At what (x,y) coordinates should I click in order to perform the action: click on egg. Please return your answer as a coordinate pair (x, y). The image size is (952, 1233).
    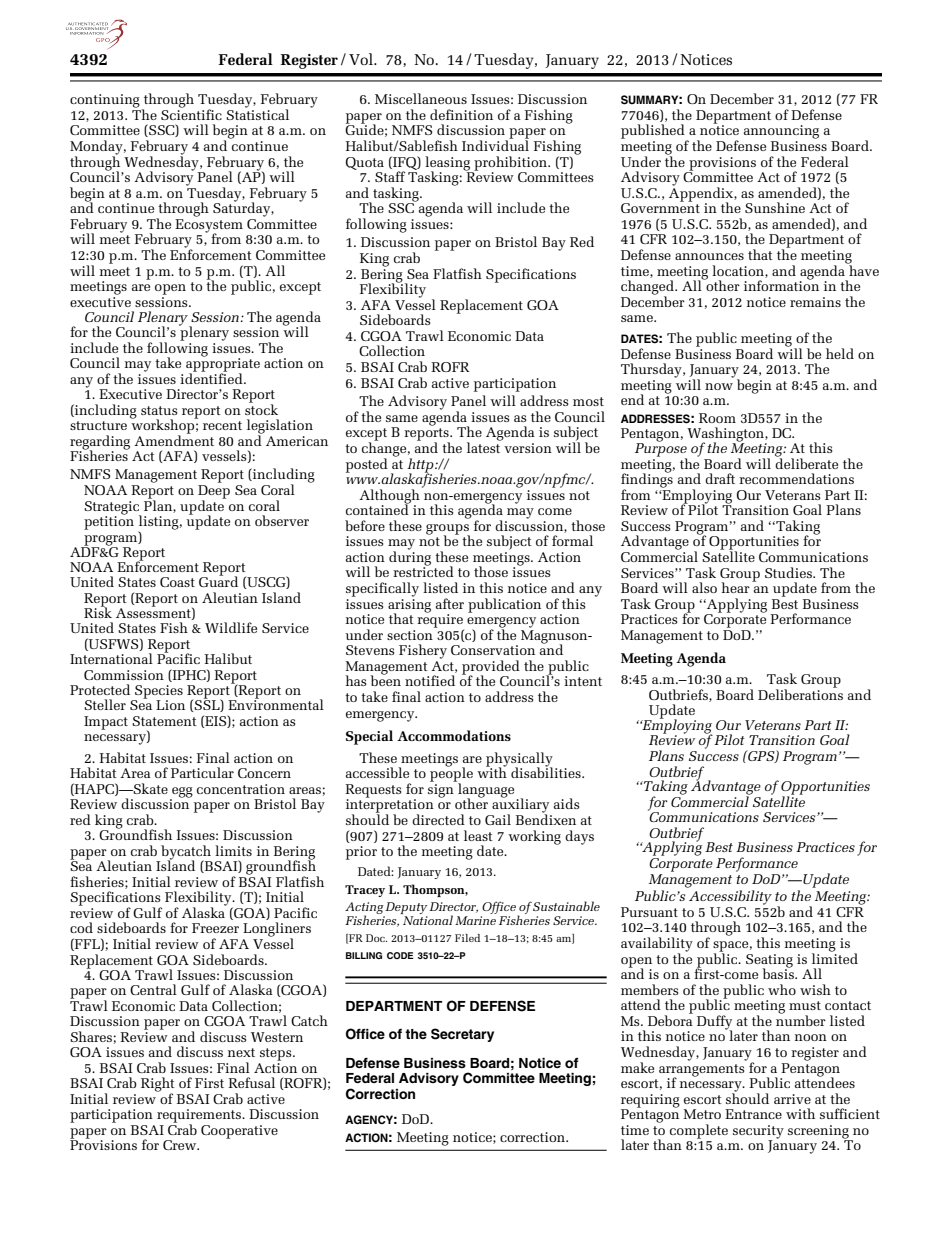
    Looking at the image, I should click on (181, 793).
